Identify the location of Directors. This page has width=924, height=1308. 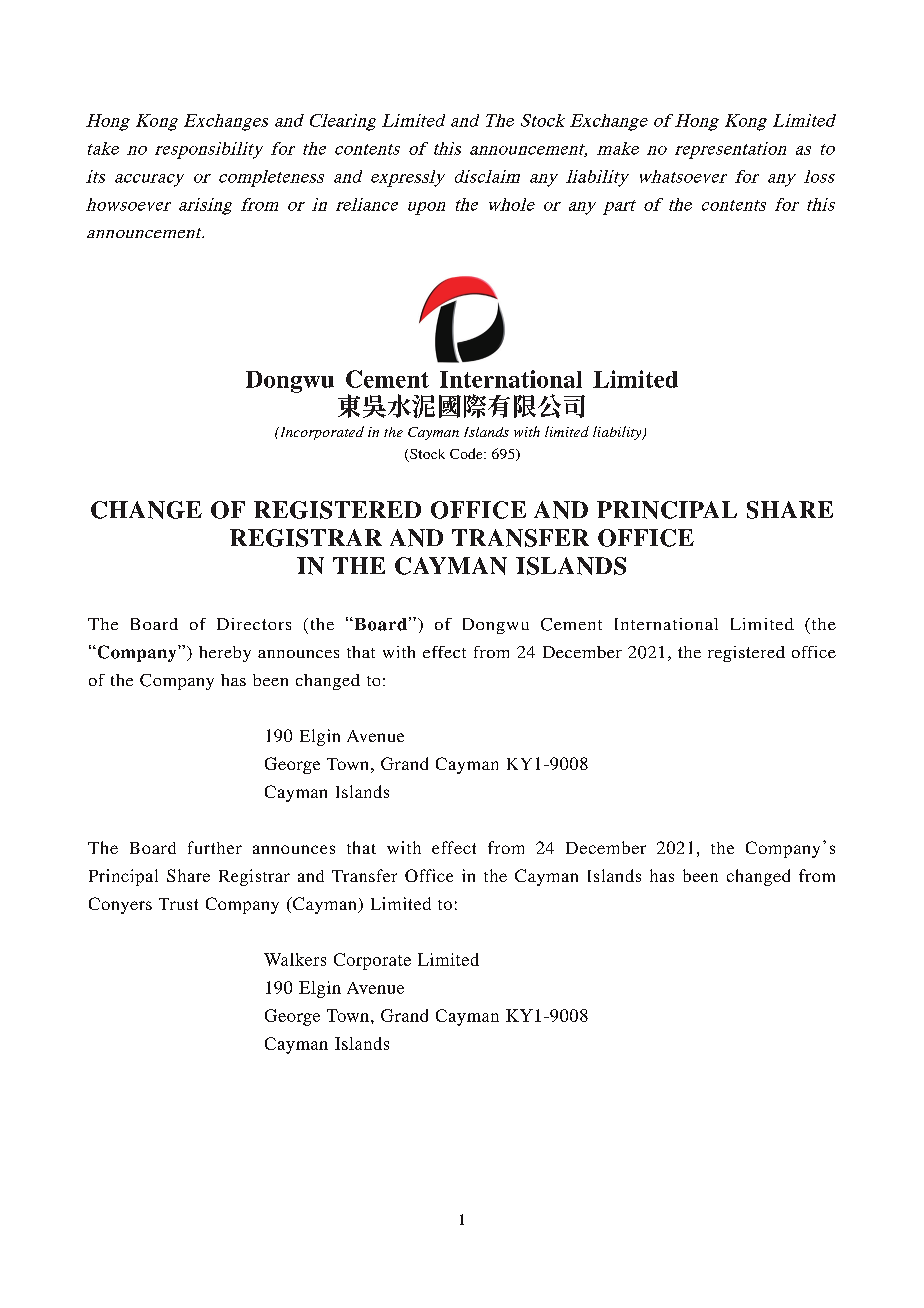
(254, 624).
